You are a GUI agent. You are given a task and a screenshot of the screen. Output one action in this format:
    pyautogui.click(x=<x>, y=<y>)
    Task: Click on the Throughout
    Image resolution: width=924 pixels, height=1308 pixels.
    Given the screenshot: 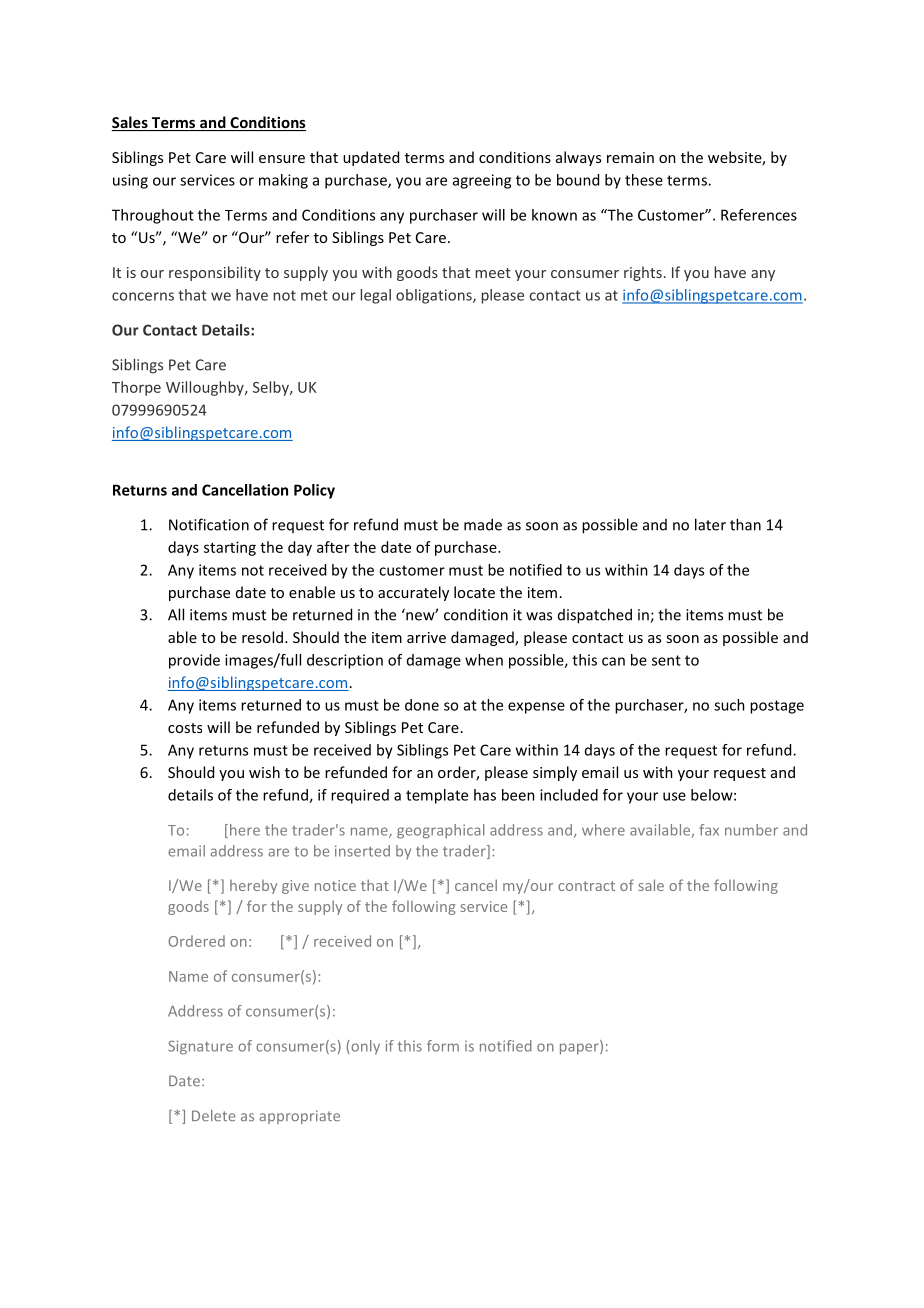 What is the action you would take?
    pyautogui.click(x=153, y=216)
